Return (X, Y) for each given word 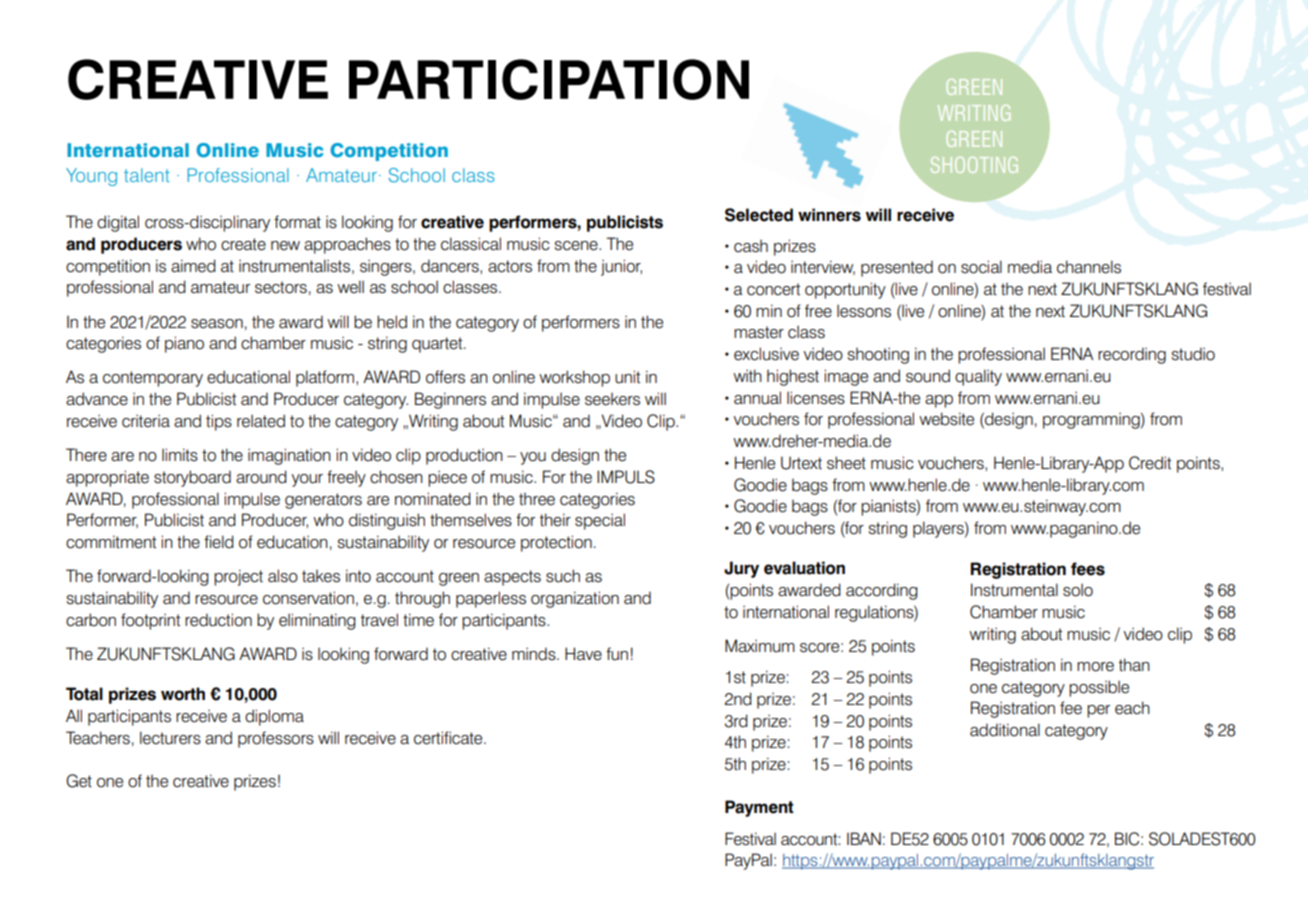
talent (147, 175)
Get (79, 781)
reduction (218, 620)
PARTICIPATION (549, 79)
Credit (1150, 463)
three (537, 499)
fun (617, 654)
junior (621, 267)
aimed (193, 266)
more (1095, 667)
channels (1089, 267)
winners (829, 215)
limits (180, 455)
